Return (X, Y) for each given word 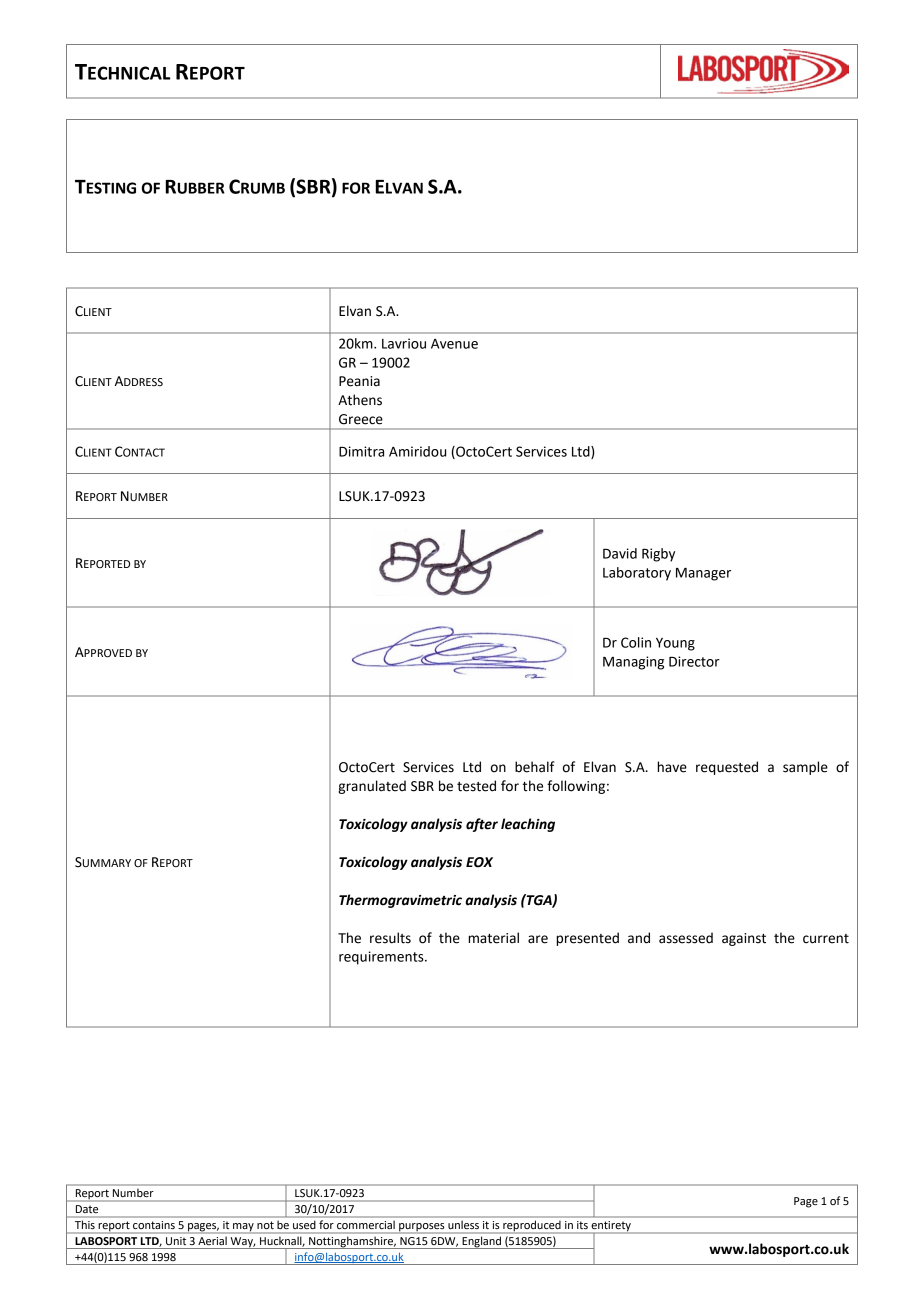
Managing (633, 663)
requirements (382, 958)
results (390, 938)
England (482, 1242)
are (538, 939)
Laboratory (637, 574)
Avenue (454, 344)
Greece (361, 419)
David (620, 553)
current (826, 939)
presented (587, 939)
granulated (372, 787)
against (744, 939)
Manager (703, 574)
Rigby (658, 555)
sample (805, 768)
